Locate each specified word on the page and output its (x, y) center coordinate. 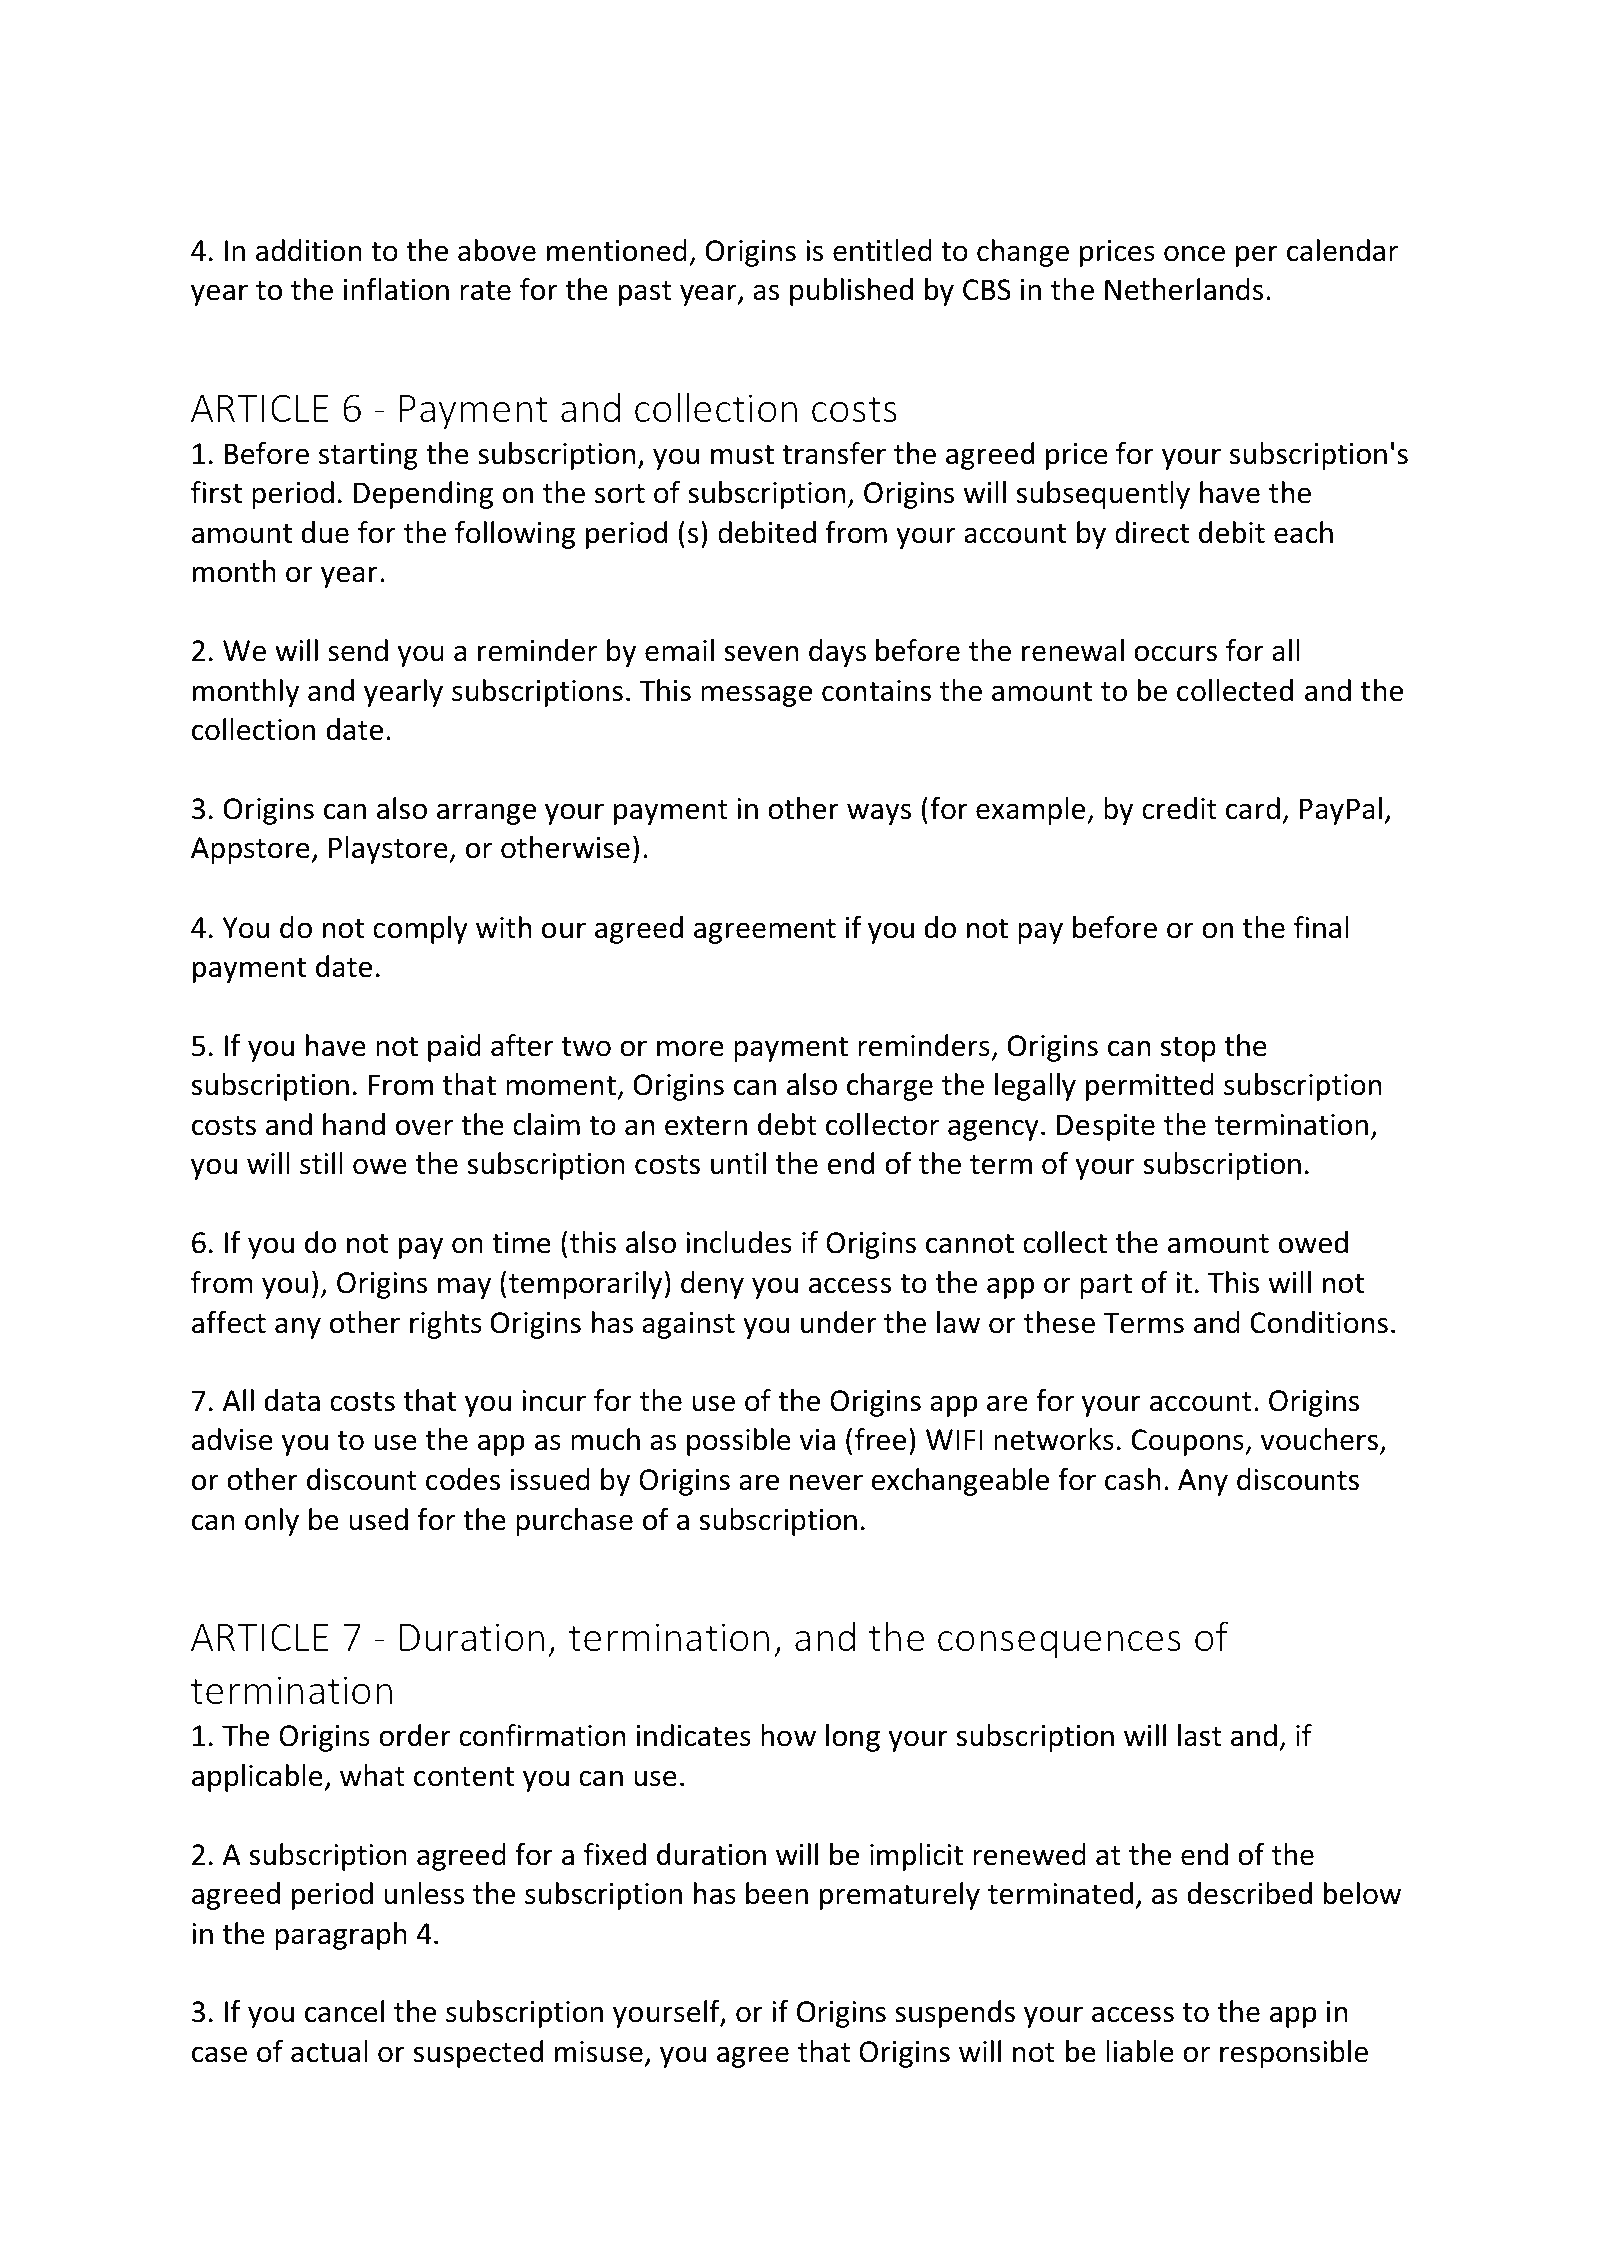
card (1253, 808)
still (321, 1163)
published (851, 292)
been (777, 1893)
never (826, 1482)
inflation (396, 289)
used (378, 1519)
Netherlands (1184, 289)
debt (787, 1124)
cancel (344, 2011)
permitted (1150, 1087)
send (358, 650)
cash (1132, 1479)
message (756, 696)
